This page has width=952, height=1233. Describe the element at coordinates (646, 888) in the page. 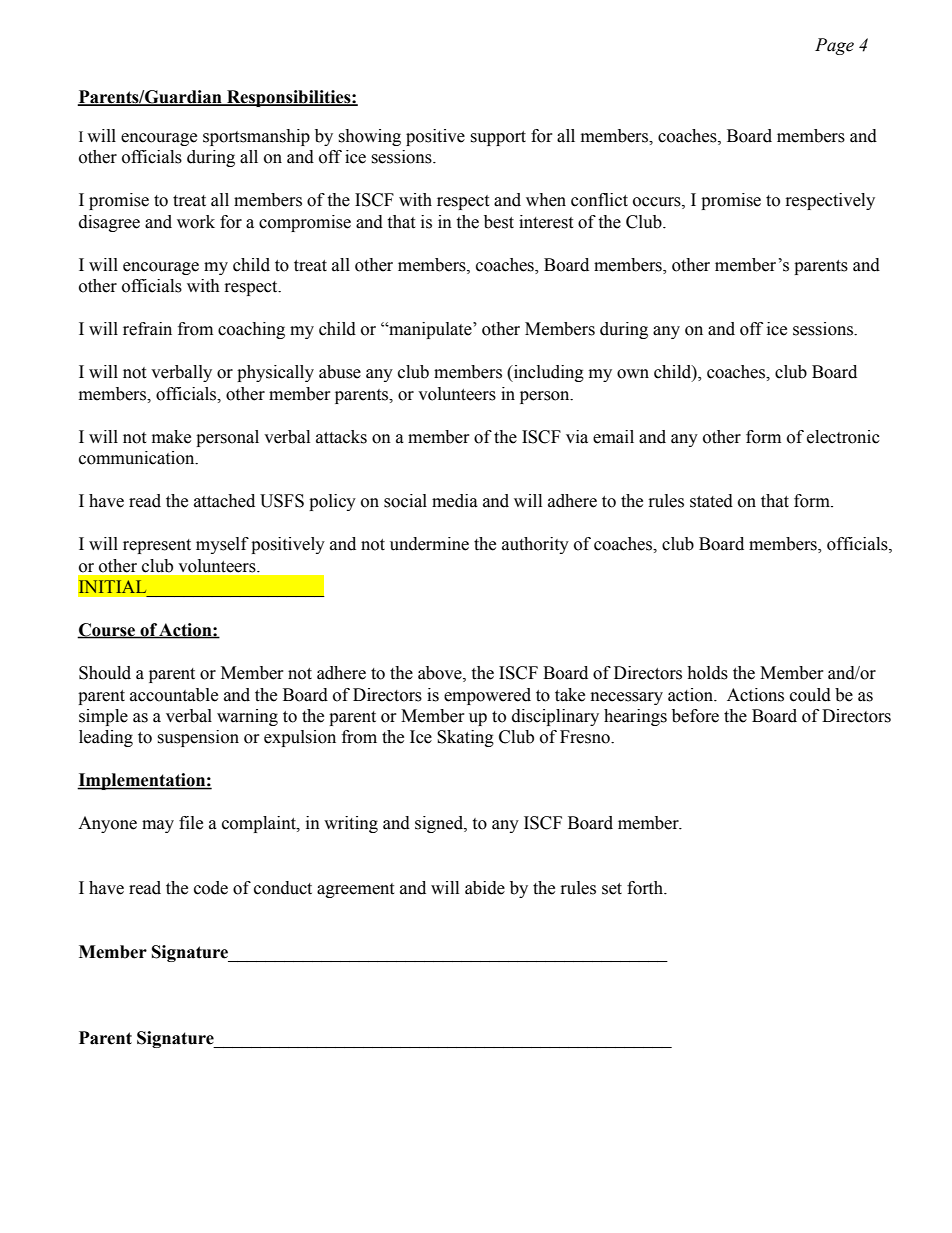

I see `forth` at that location.
